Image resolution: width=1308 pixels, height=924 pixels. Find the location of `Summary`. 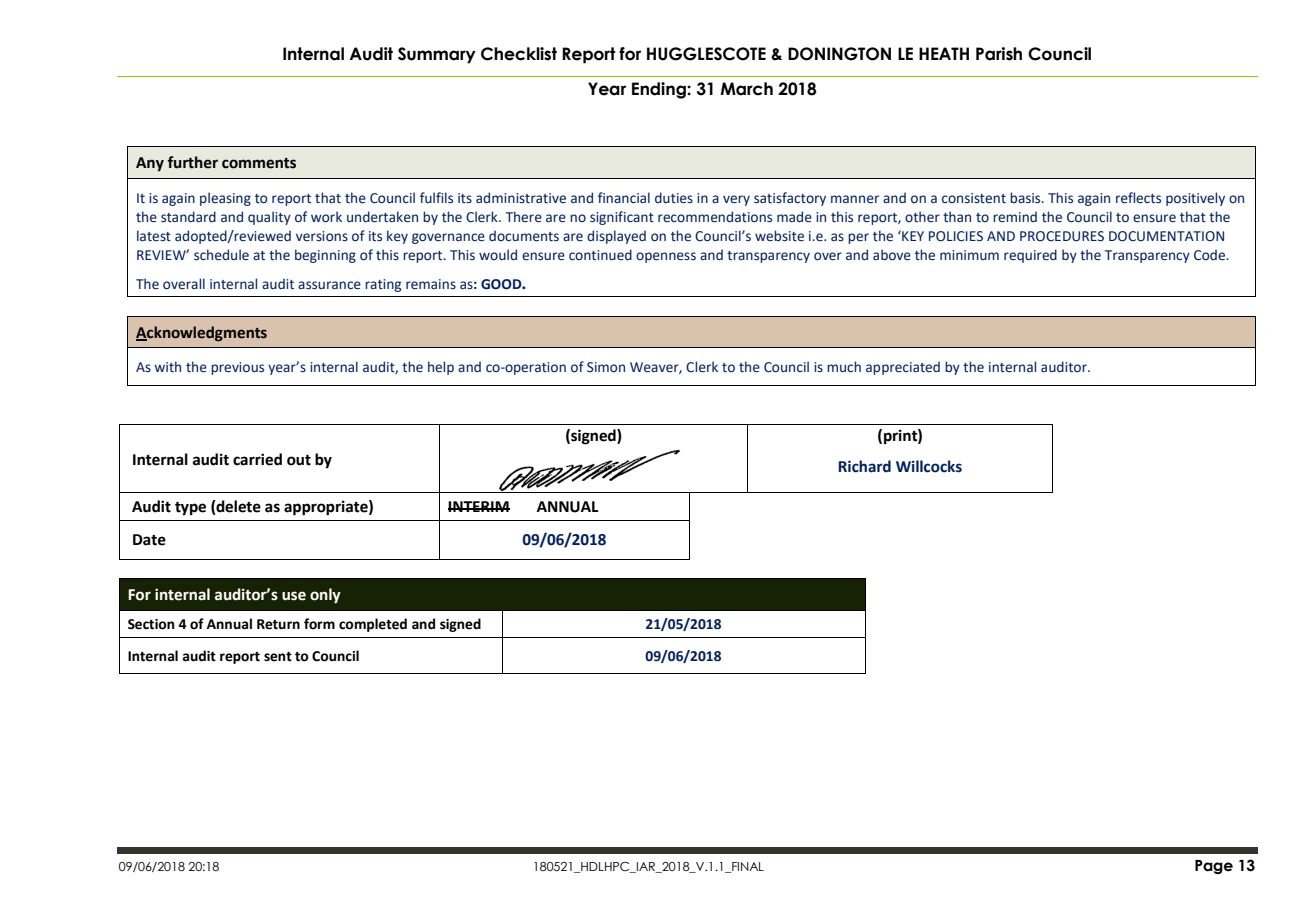

Summary is located at coordinates (437, 55).
